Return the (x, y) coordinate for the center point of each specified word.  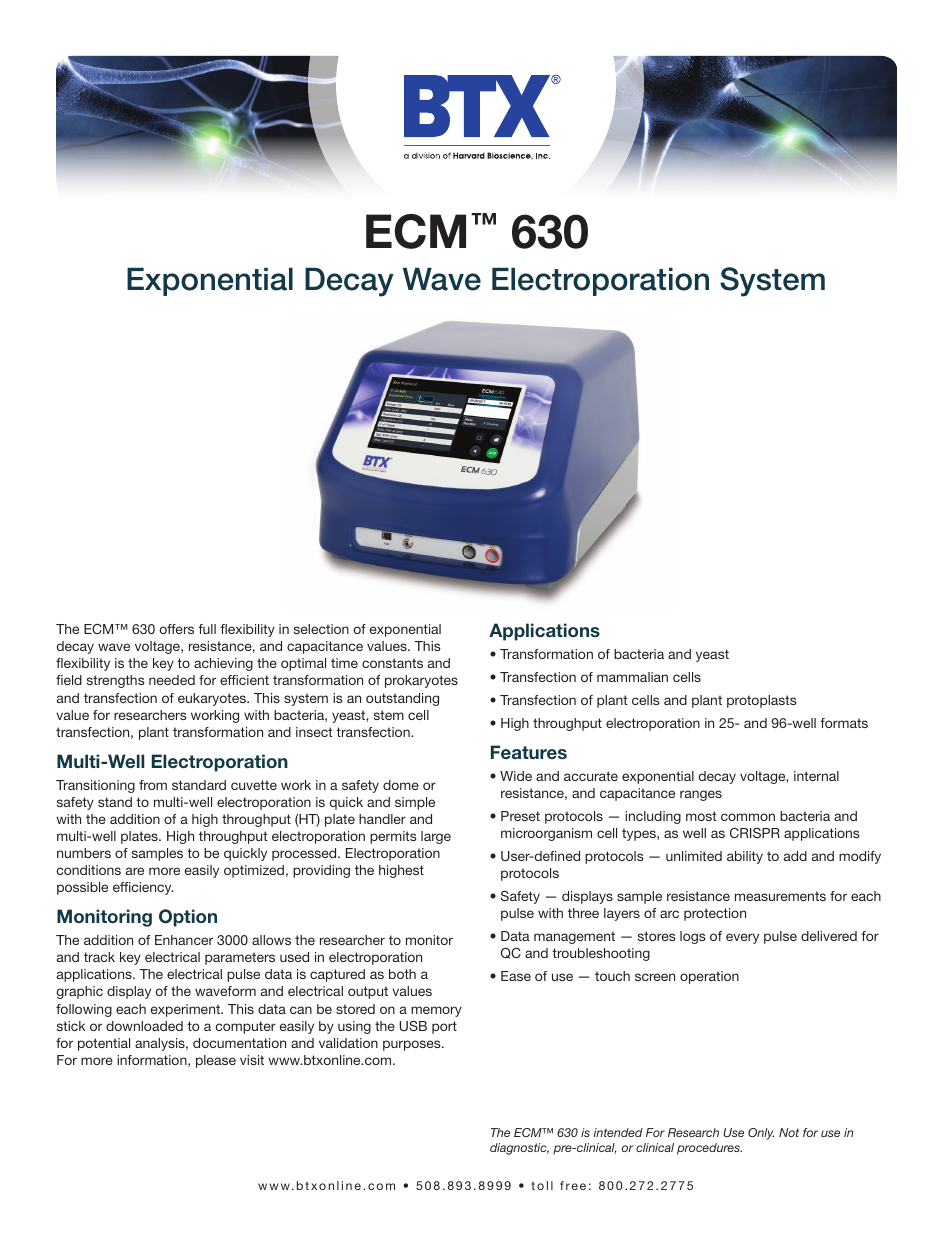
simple (415, 803)
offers (177, 629)
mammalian (632, 677)
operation (709, 977)
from (153, 785)
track (99, 957)
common (748, 817)
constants (392, 663)
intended (618, 1132)
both (402, 974)
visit (252, 1060)
